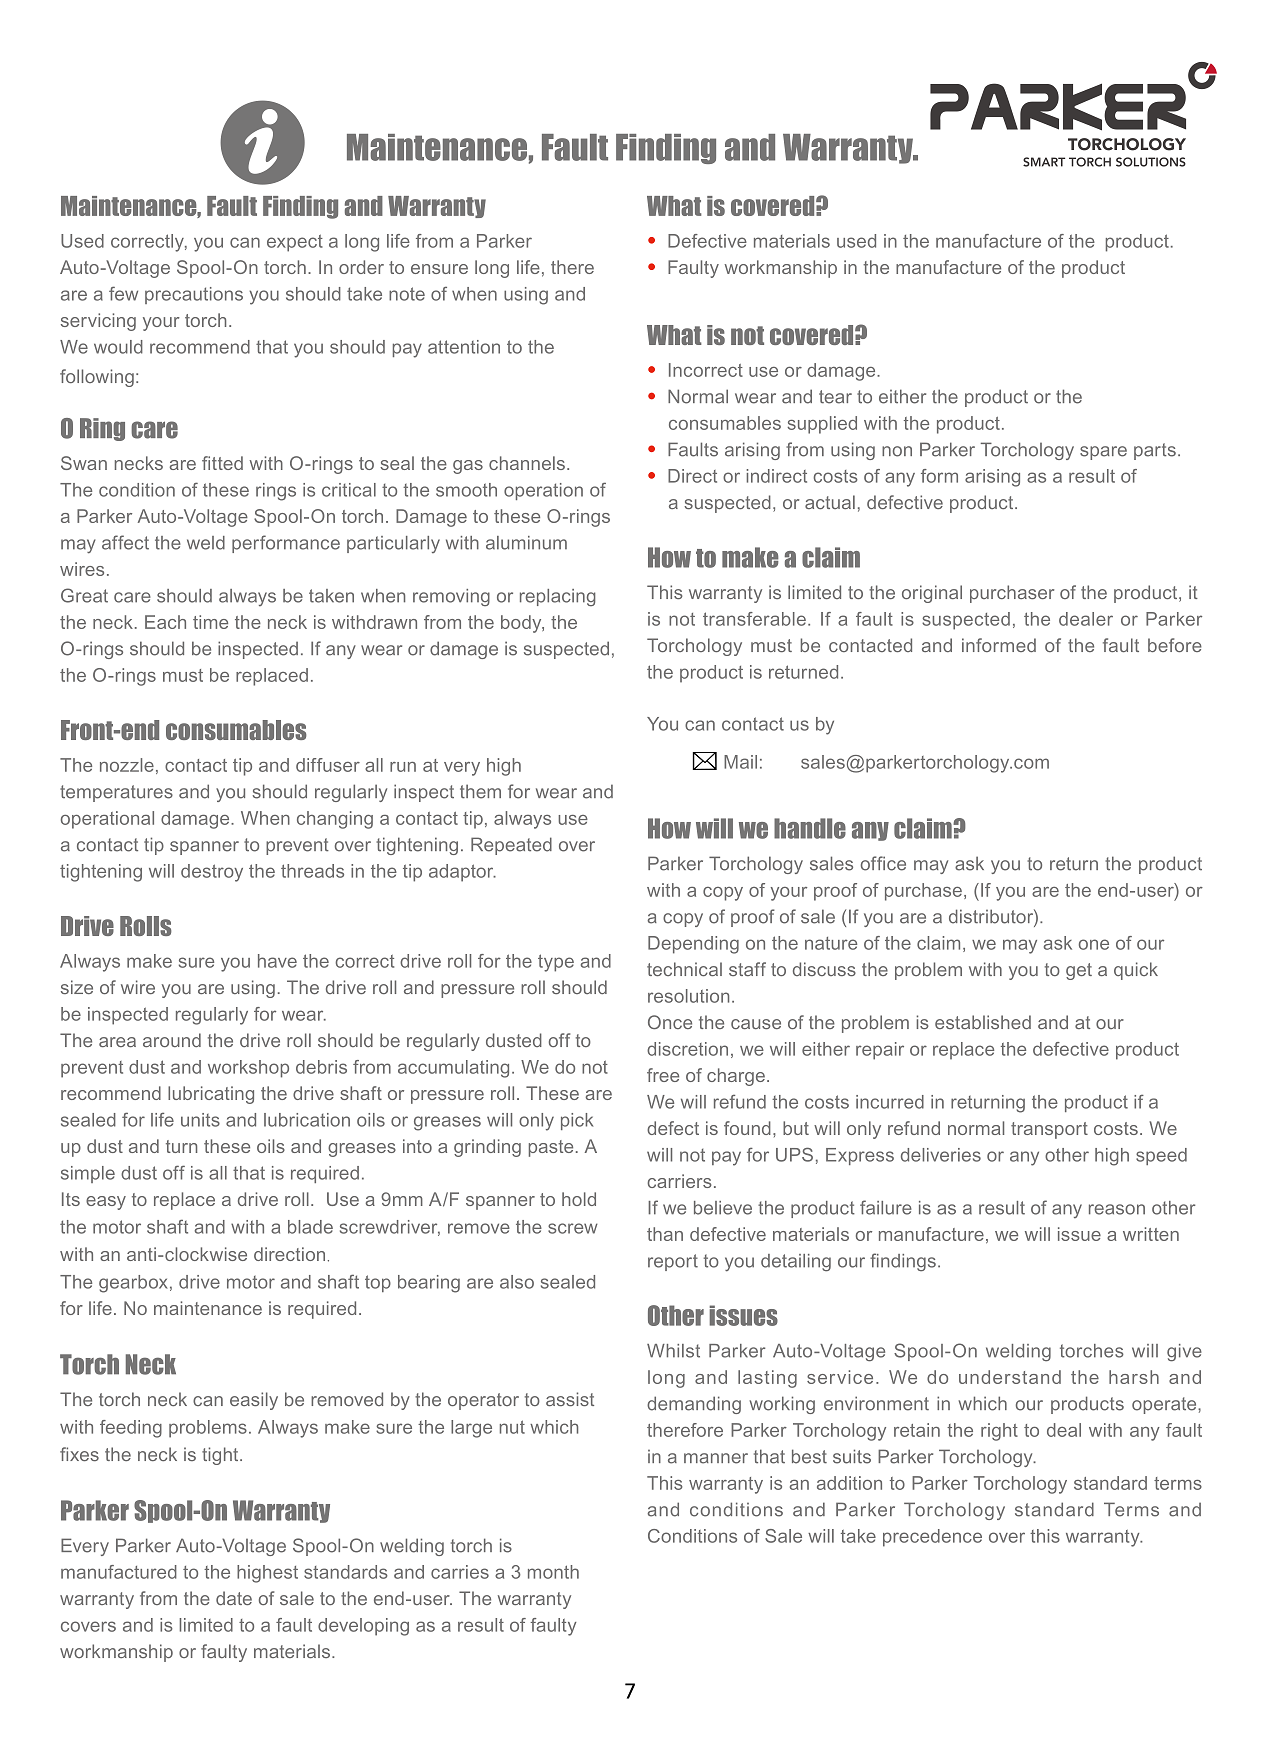 The height and width of the document is (1741, 1261). I want to click on one, so click(1094, 944).
